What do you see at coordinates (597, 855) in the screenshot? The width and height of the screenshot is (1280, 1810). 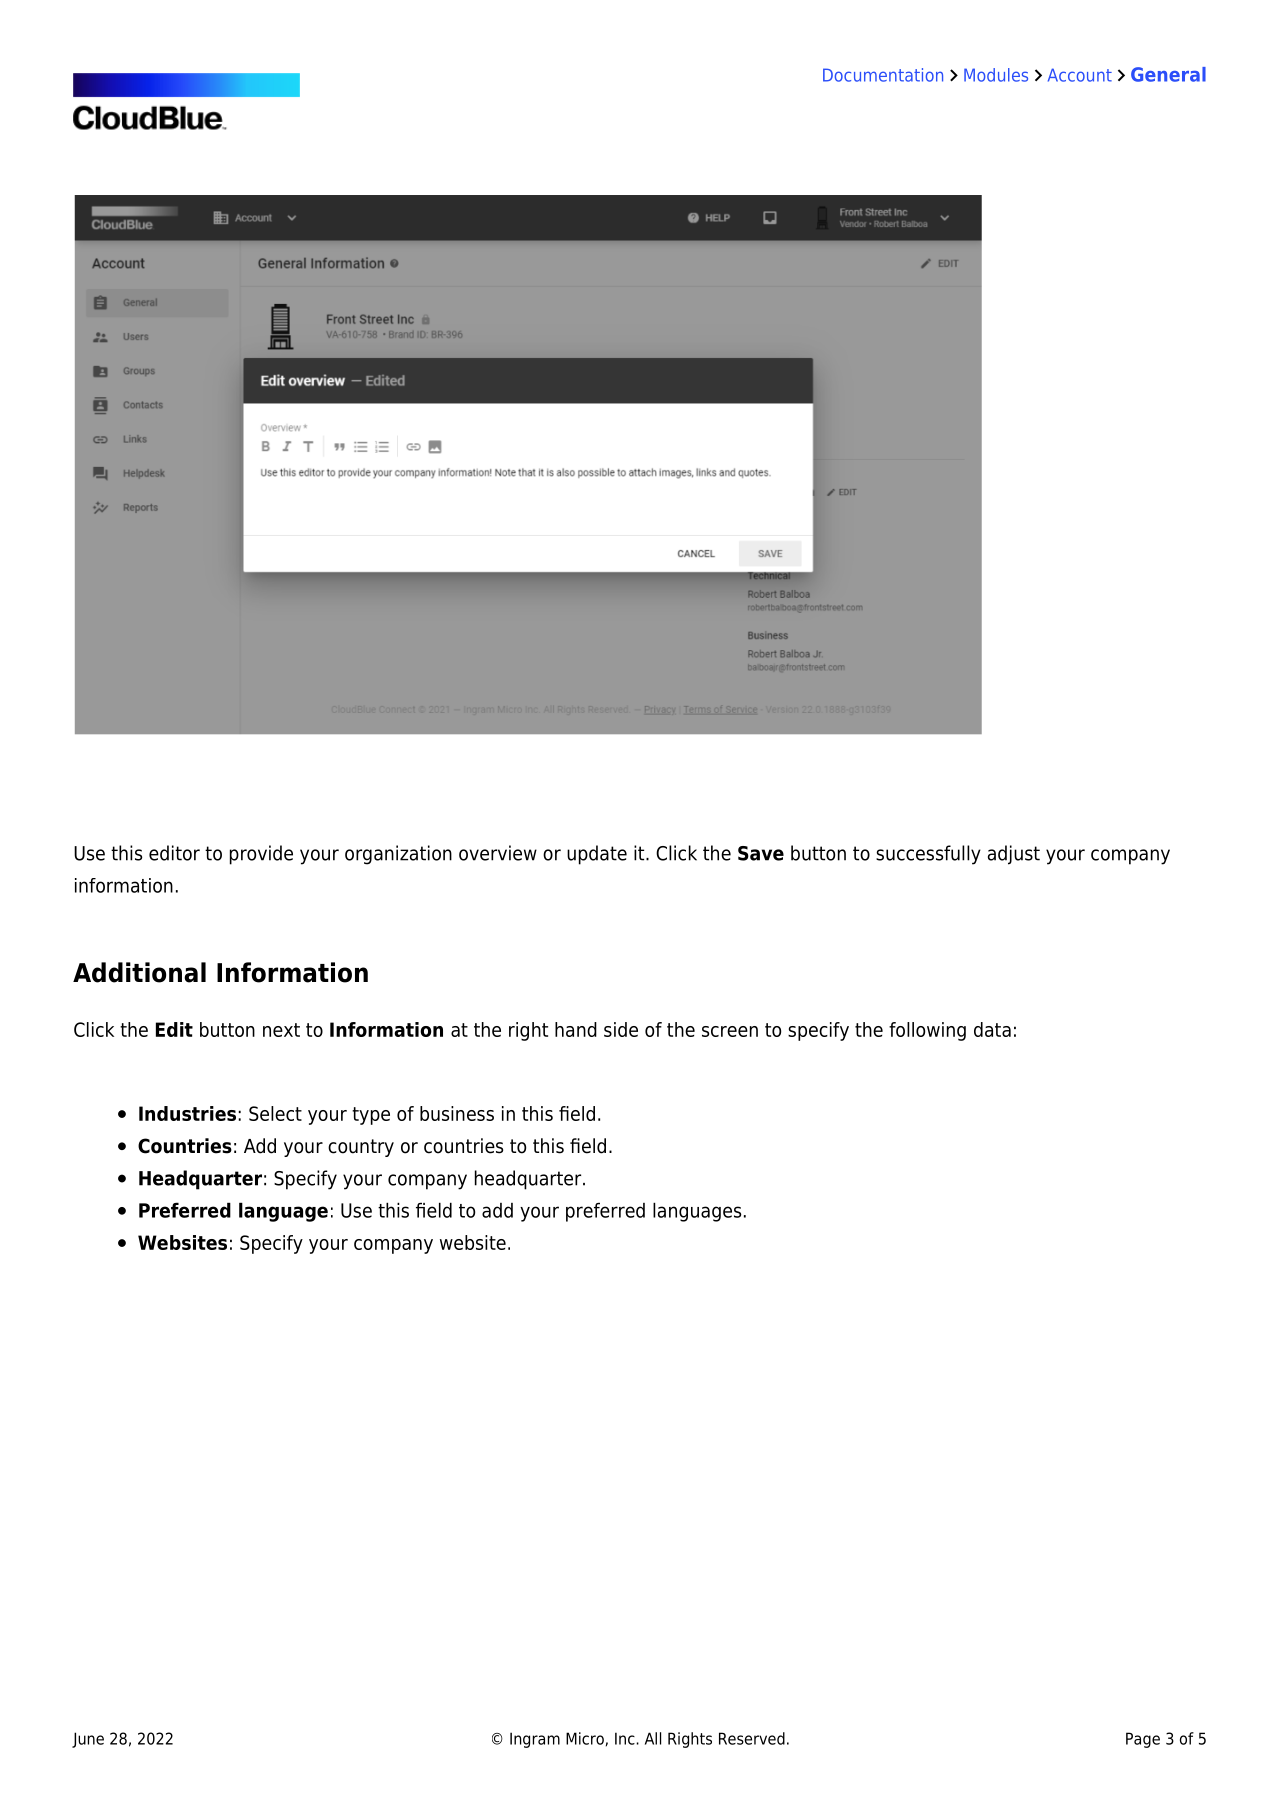 I see `update` at bounding box center [597, 855].
